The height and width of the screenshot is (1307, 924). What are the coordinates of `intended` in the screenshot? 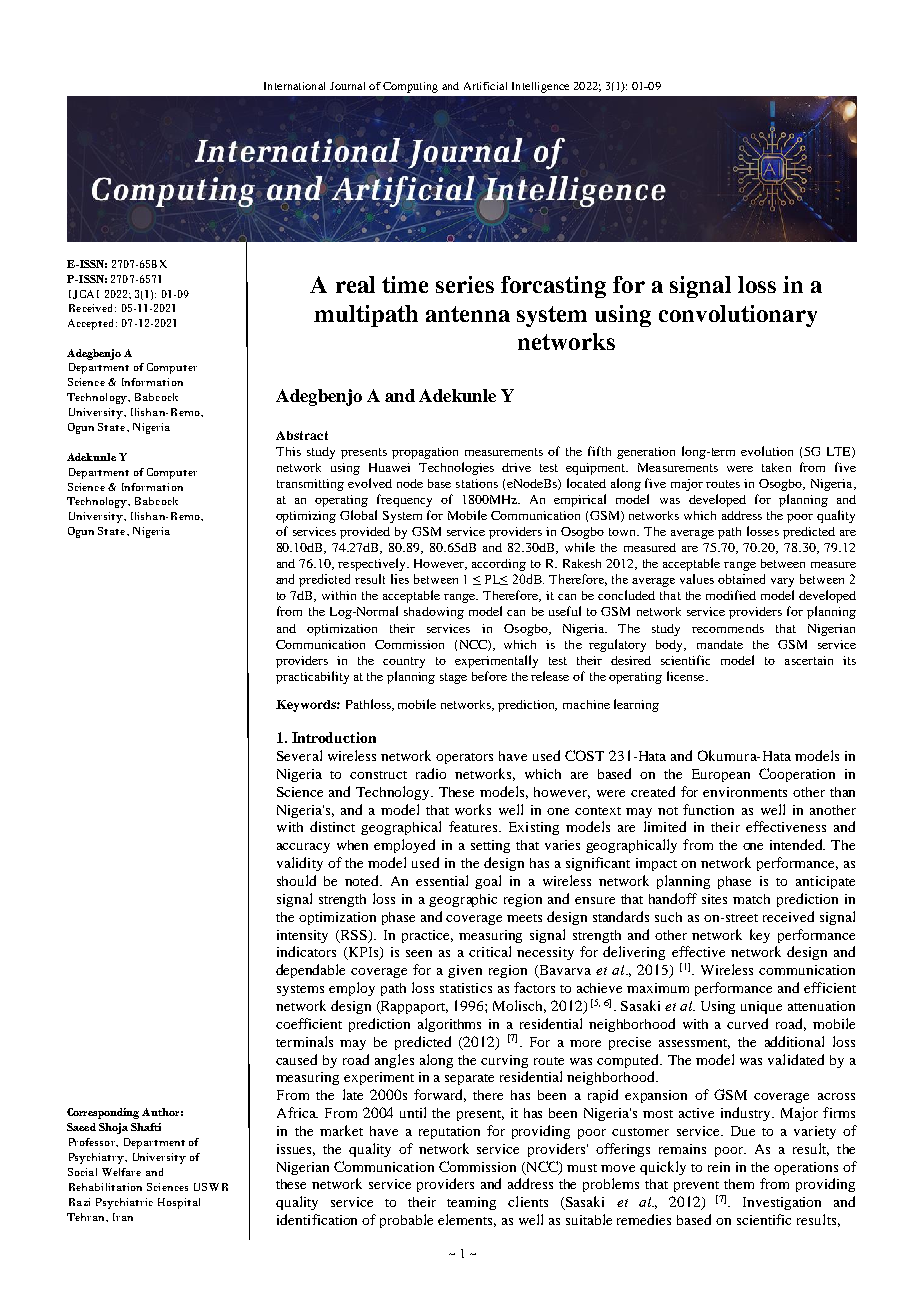 It's located at (797, 844).
